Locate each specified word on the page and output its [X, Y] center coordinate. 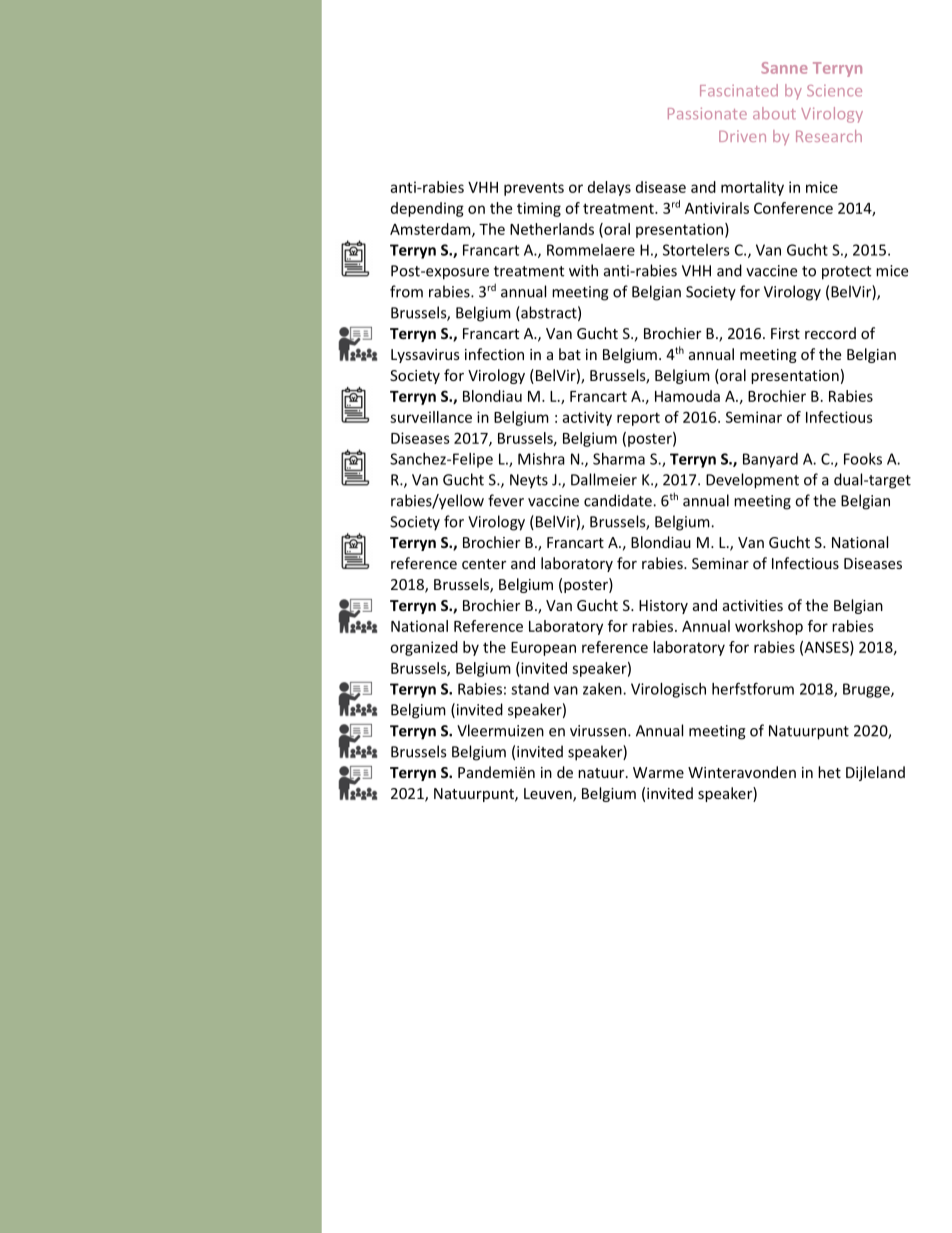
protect [846, 273]
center [484, 564]
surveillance [431, 417]
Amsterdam [431, 230]
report [638, 419]
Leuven [549, 795]
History [663, 607]
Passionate [707, 114]
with [583, 270]
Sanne [784, 68]
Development [752, 481]
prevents [534, 189]
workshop [769, 627]
